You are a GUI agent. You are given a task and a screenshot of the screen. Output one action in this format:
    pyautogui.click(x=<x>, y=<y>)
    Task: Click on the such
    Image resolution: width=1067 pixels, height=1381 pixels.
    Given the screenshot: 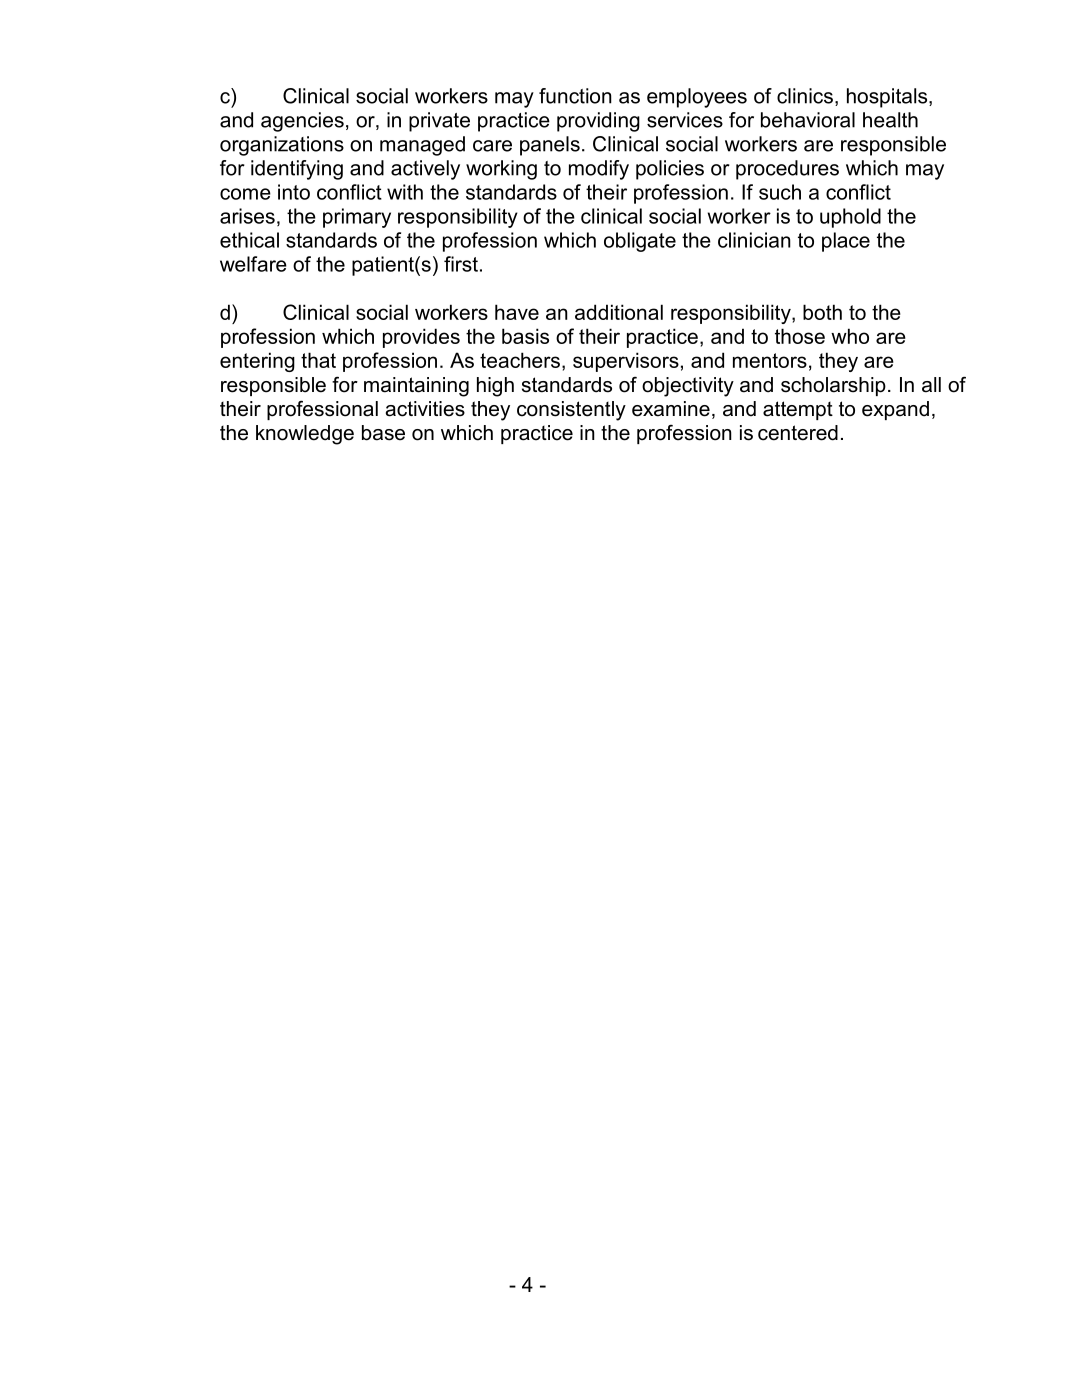 What is the action you would take?
    pyautogui.click(x=780, y=192)
